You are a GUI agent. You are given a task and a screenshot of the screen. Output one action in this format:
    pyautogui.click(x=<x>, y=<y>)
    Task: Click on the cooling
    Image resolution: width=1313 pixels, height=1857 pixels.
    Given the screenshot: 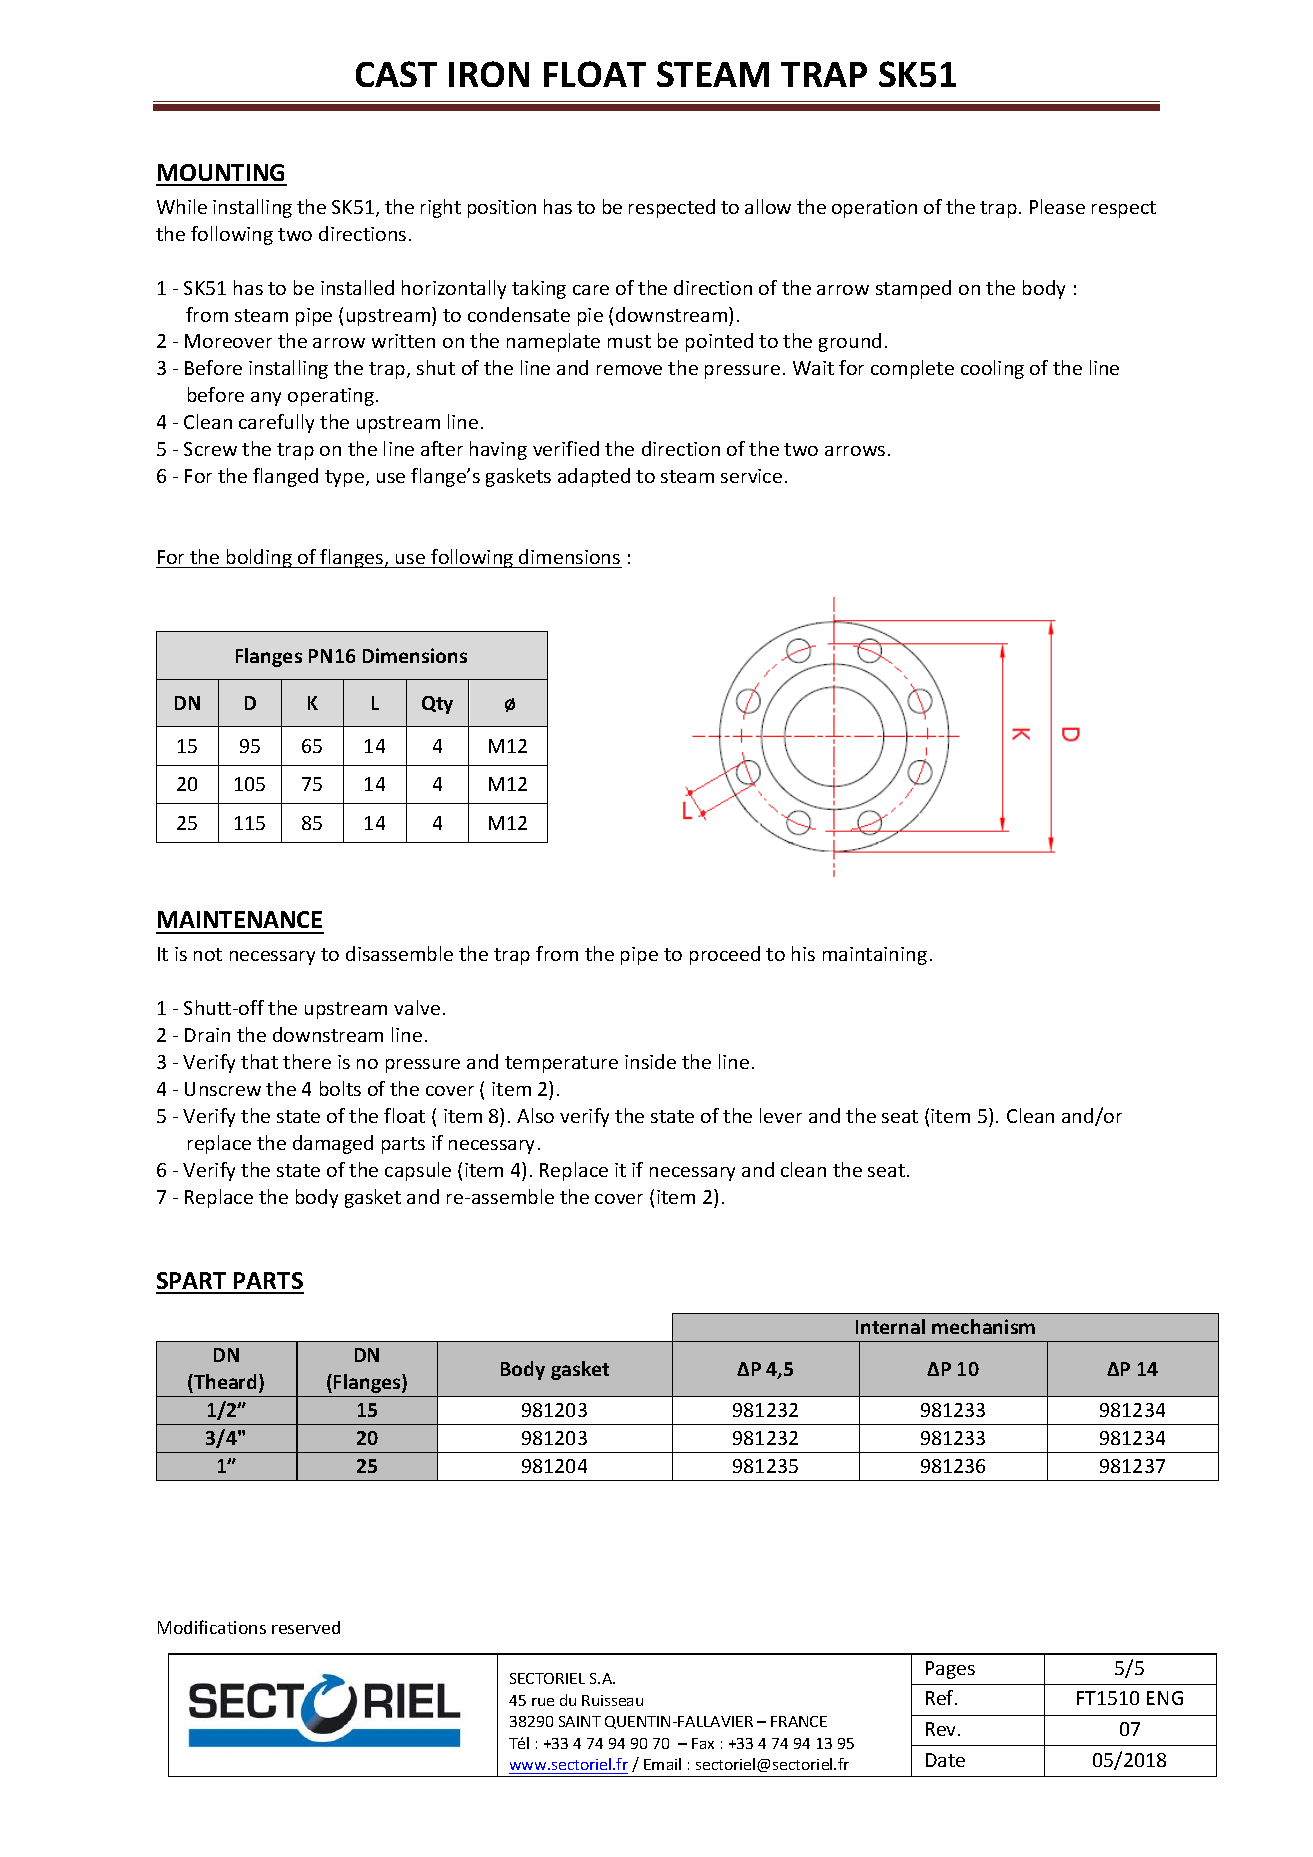 What is the action you would take?
    pyautogui.click(x=992, y=369)
